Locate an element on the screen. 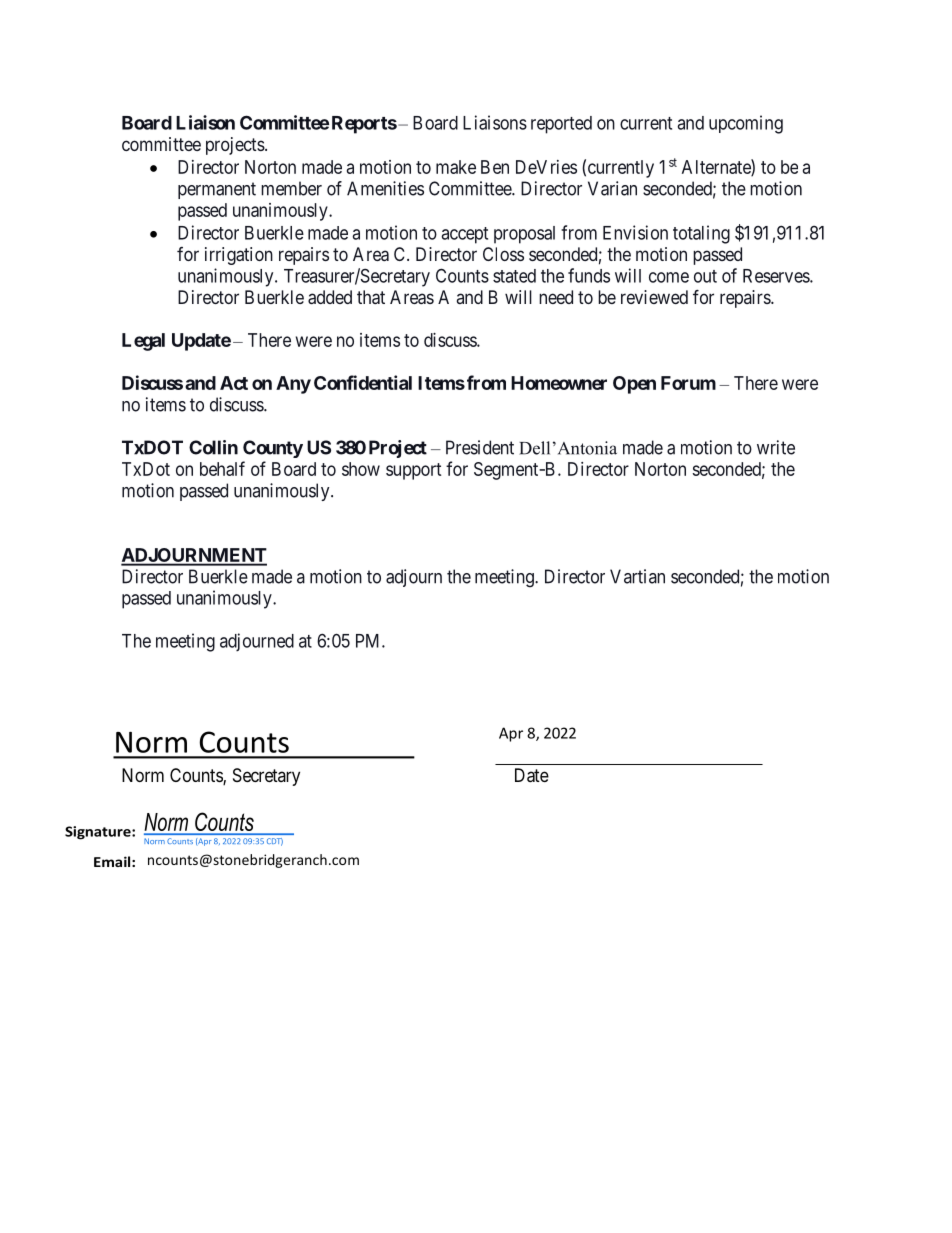  support is located at coordinates (413, 471).
